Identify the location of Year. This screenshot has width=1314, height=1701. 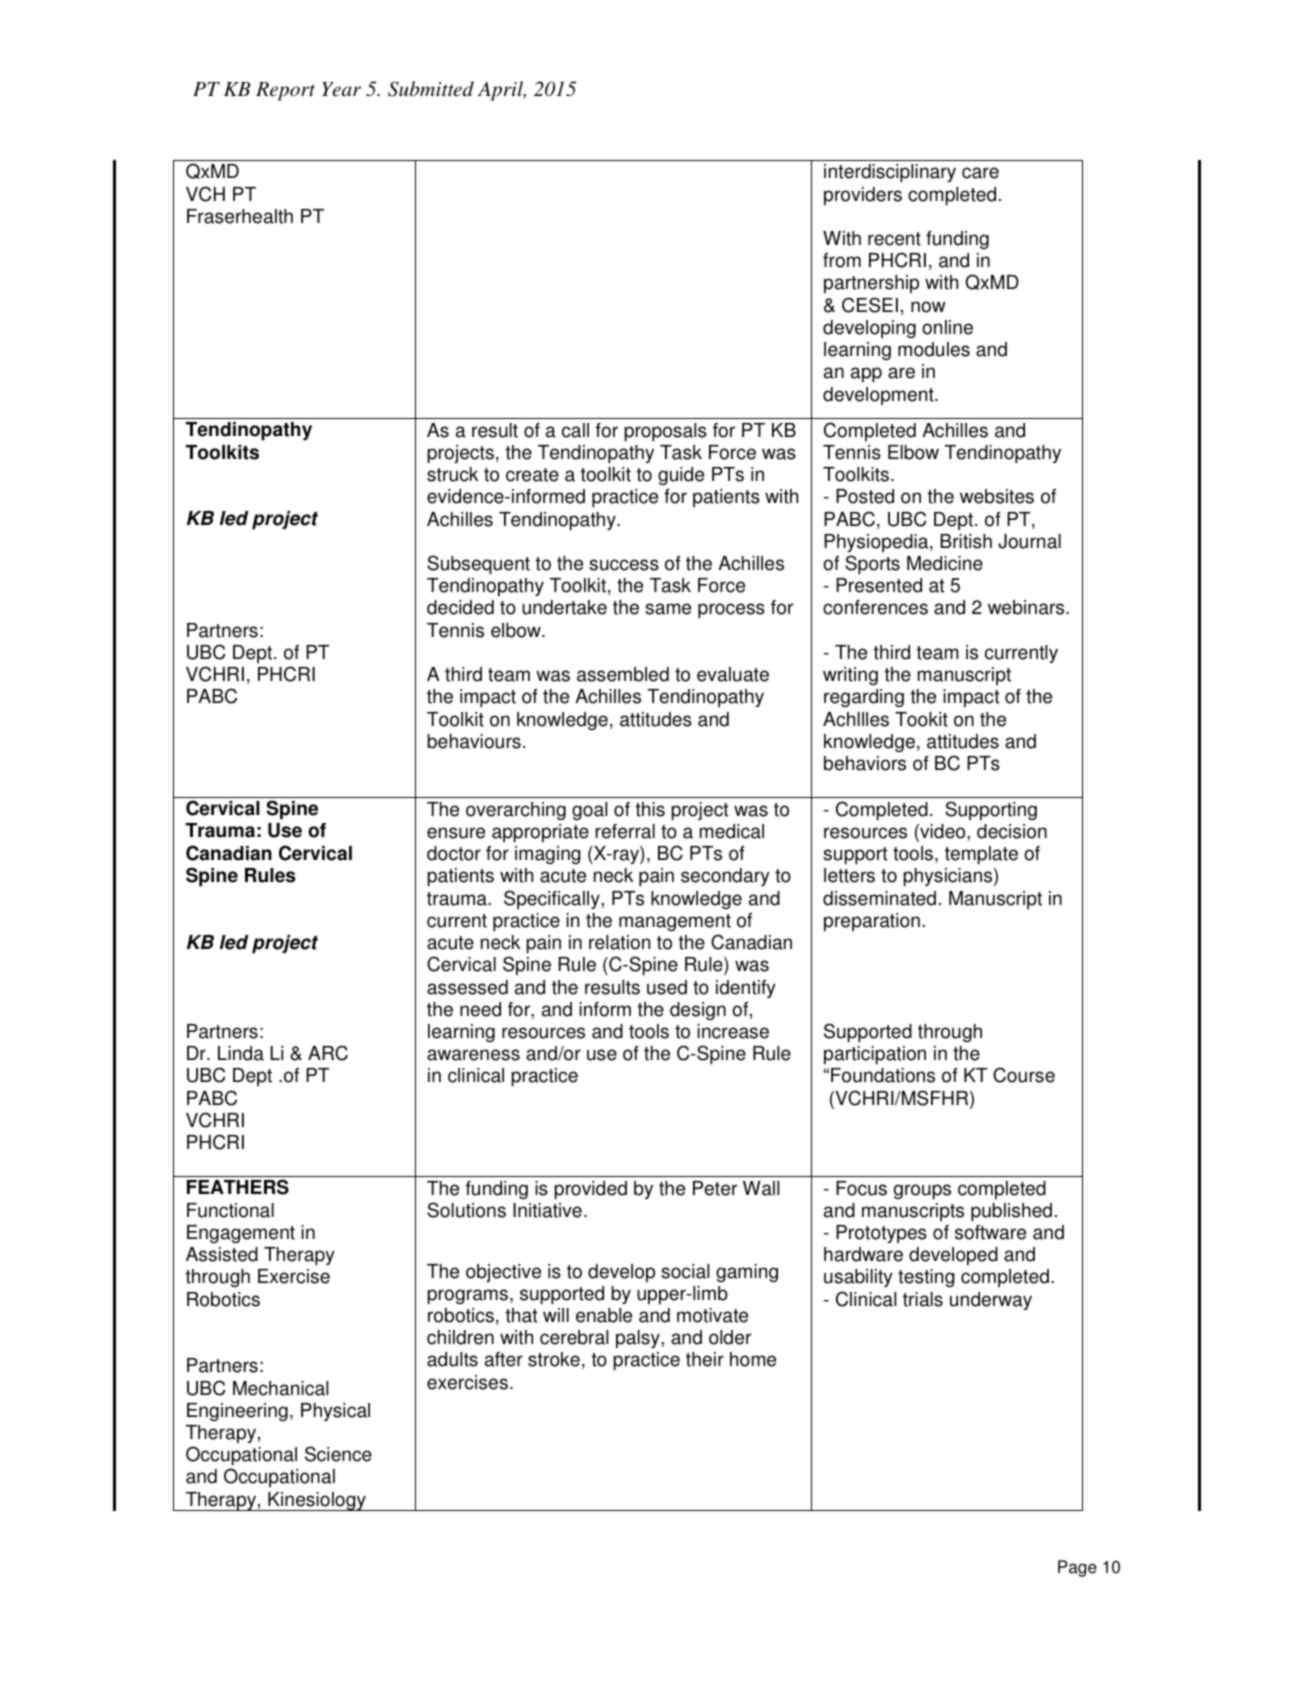
(341, 89).
